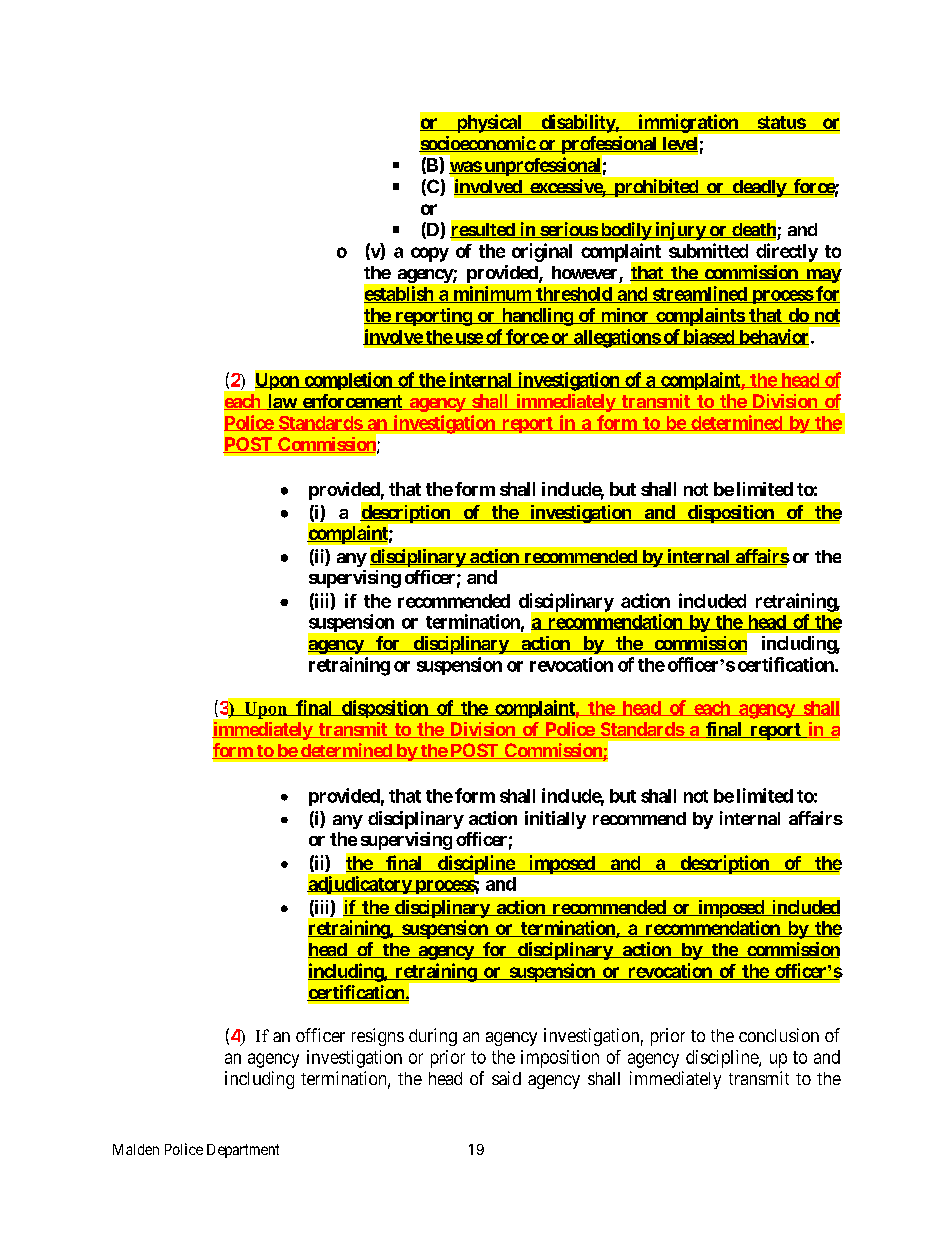 This document has height=1233, width=952. What do you see at coordinates (699, 294) in the document?
I see `streamlined` at bounding box center [699, 294].
